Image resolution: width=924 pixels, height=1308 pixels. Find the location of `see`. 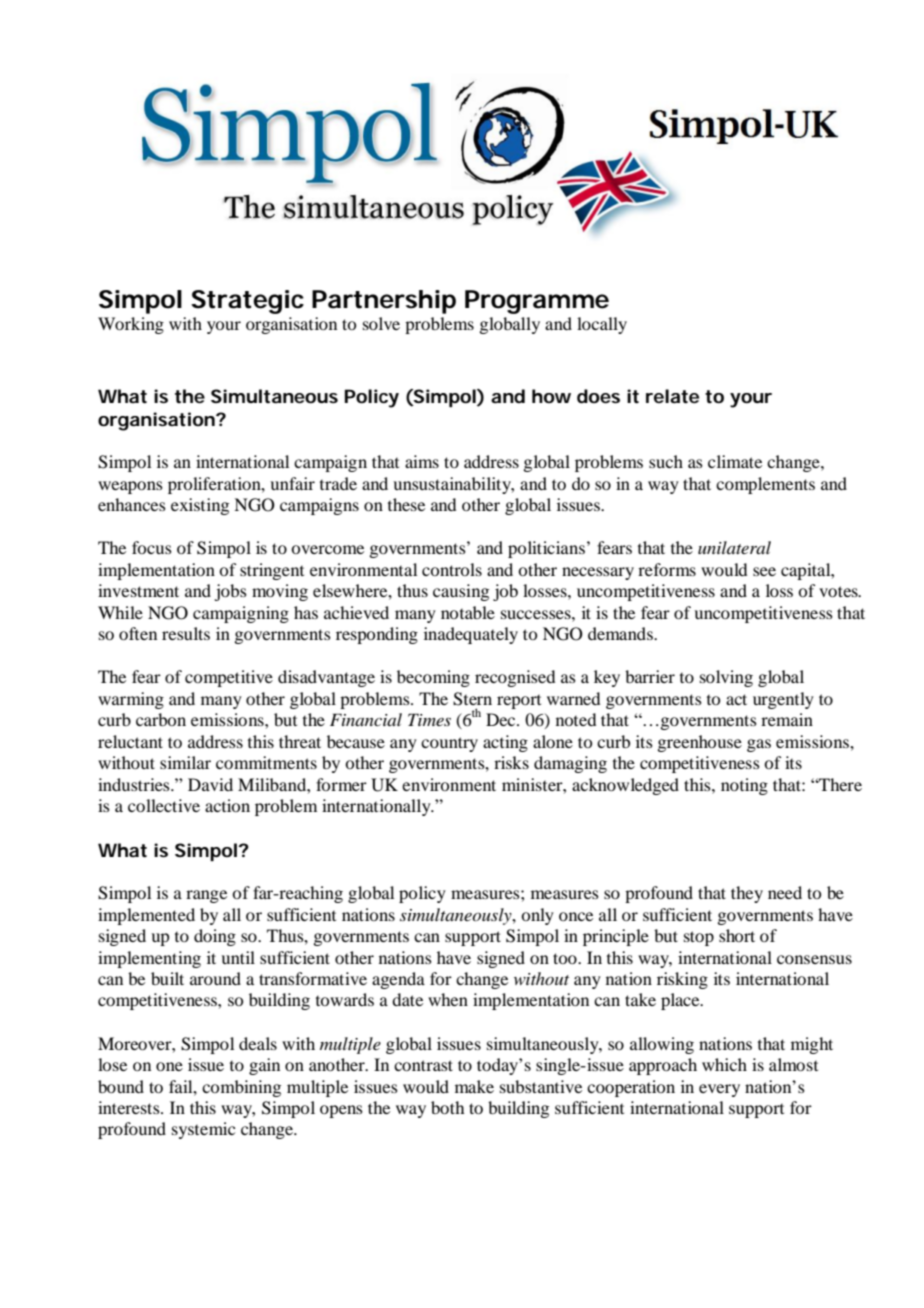

see is located at coordinates (764, 571).
